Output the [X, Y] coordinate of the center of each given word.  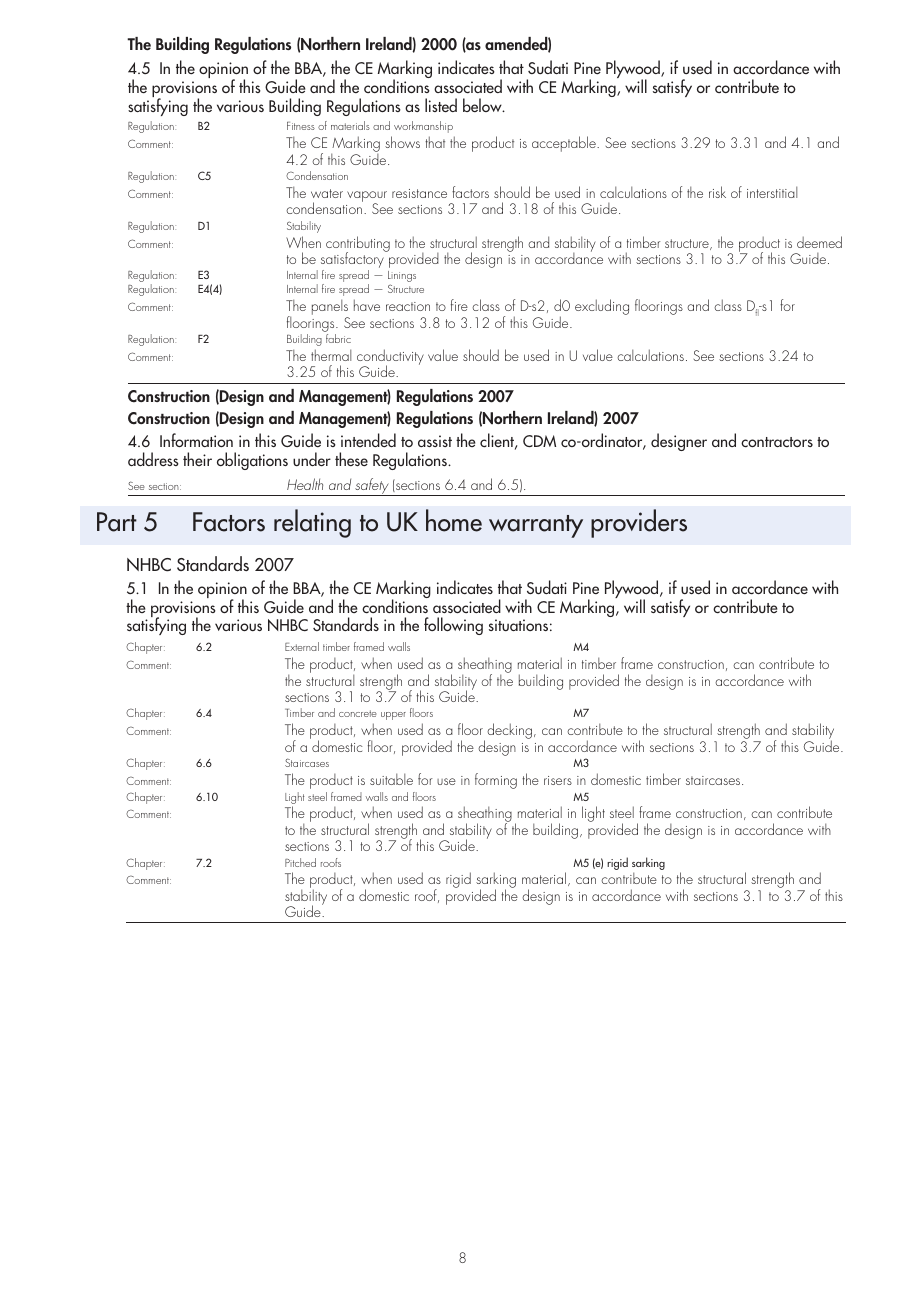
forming [496, 781]
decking [509, 731]
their [197, 459]
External [302, 646]
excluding [602, 307]
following [453, 626]
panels [330, 308]
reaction [408, 306]
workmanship [423, 127]
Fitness [301, 126]
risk [717, 192]
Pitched [300, 862]
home [454, 520]
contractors [777, 442]
